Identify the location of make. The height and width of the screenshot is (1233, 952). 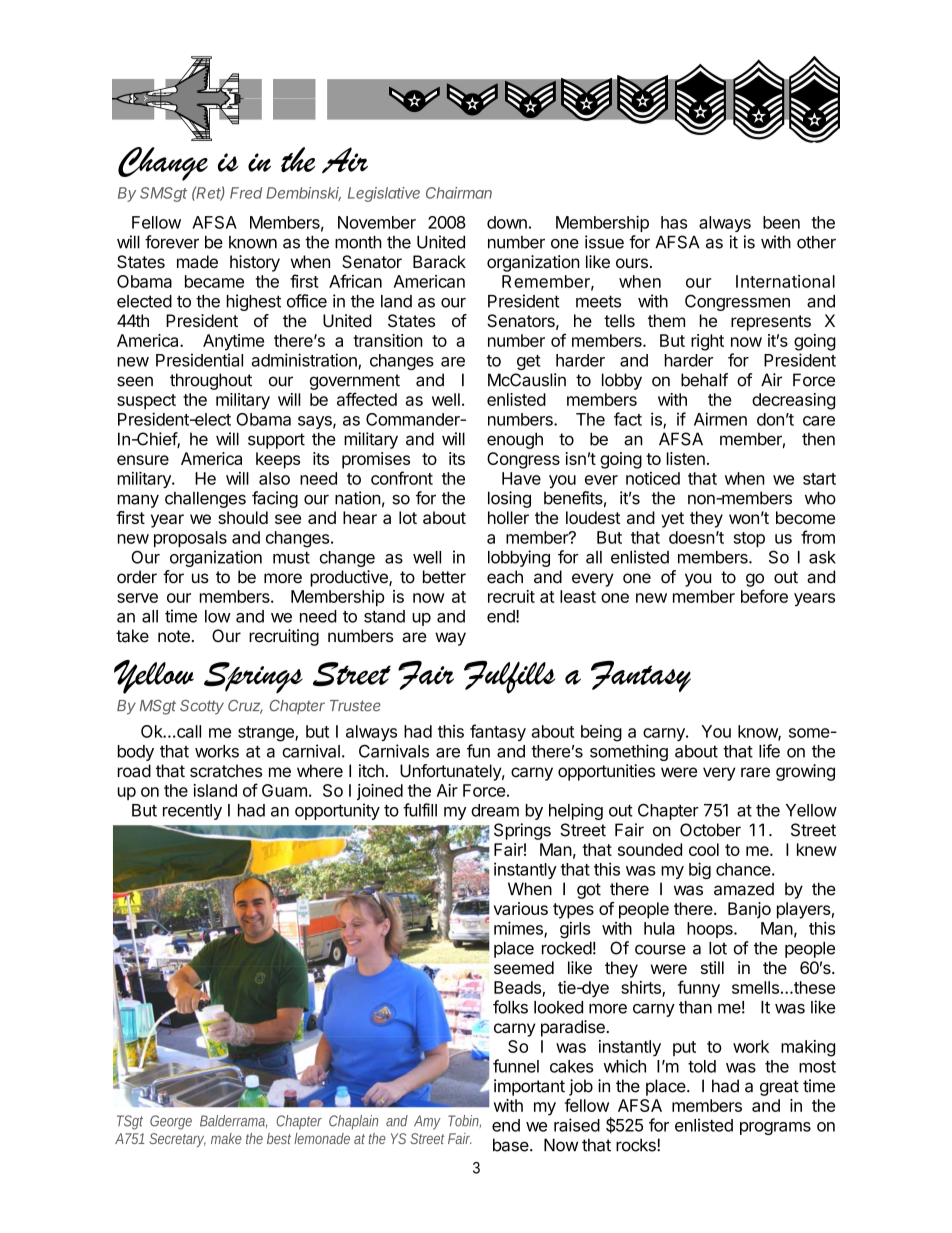
(226, 1138).
